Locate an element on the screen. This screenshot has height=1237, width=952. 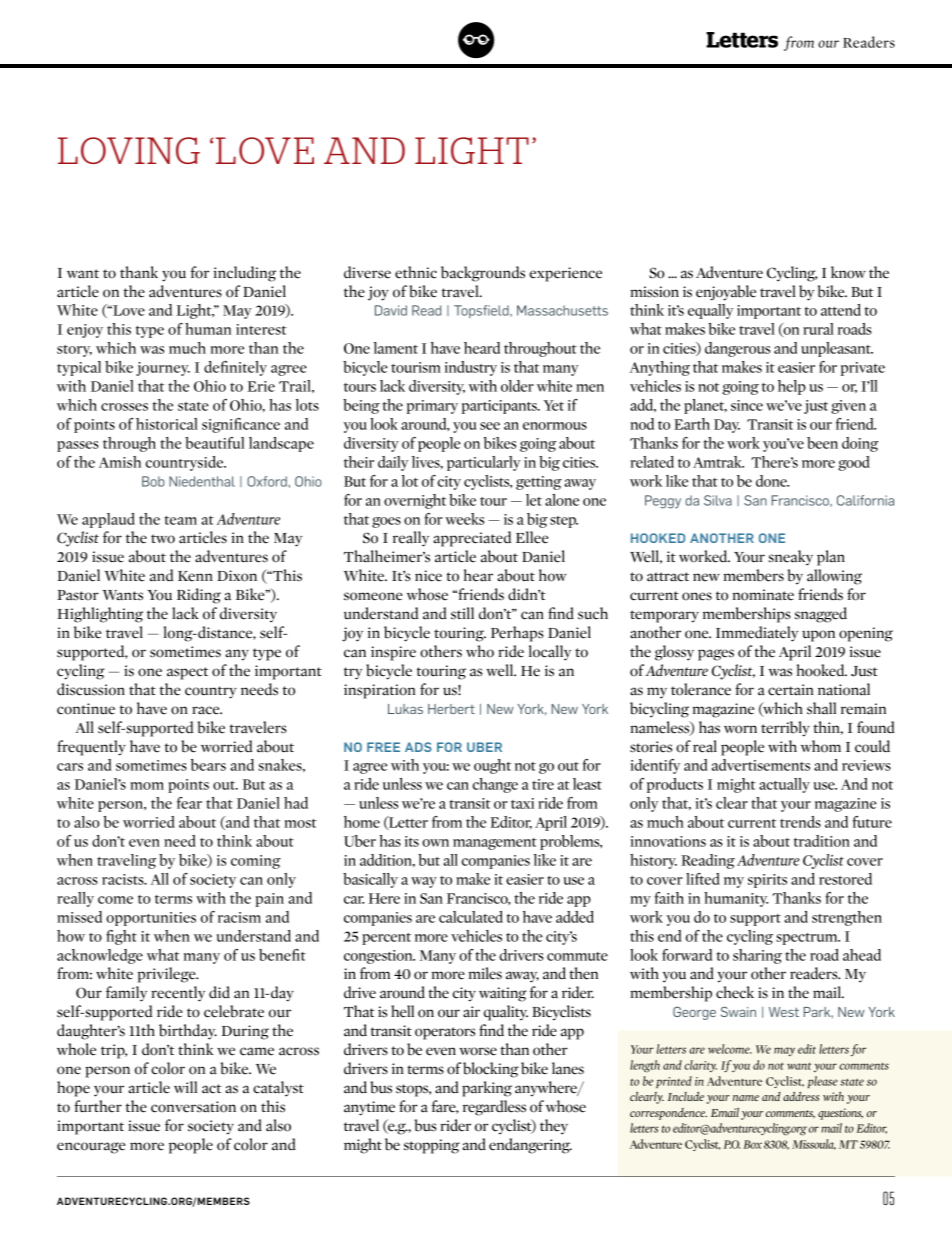
racists is located at coordinates (124, 879).
